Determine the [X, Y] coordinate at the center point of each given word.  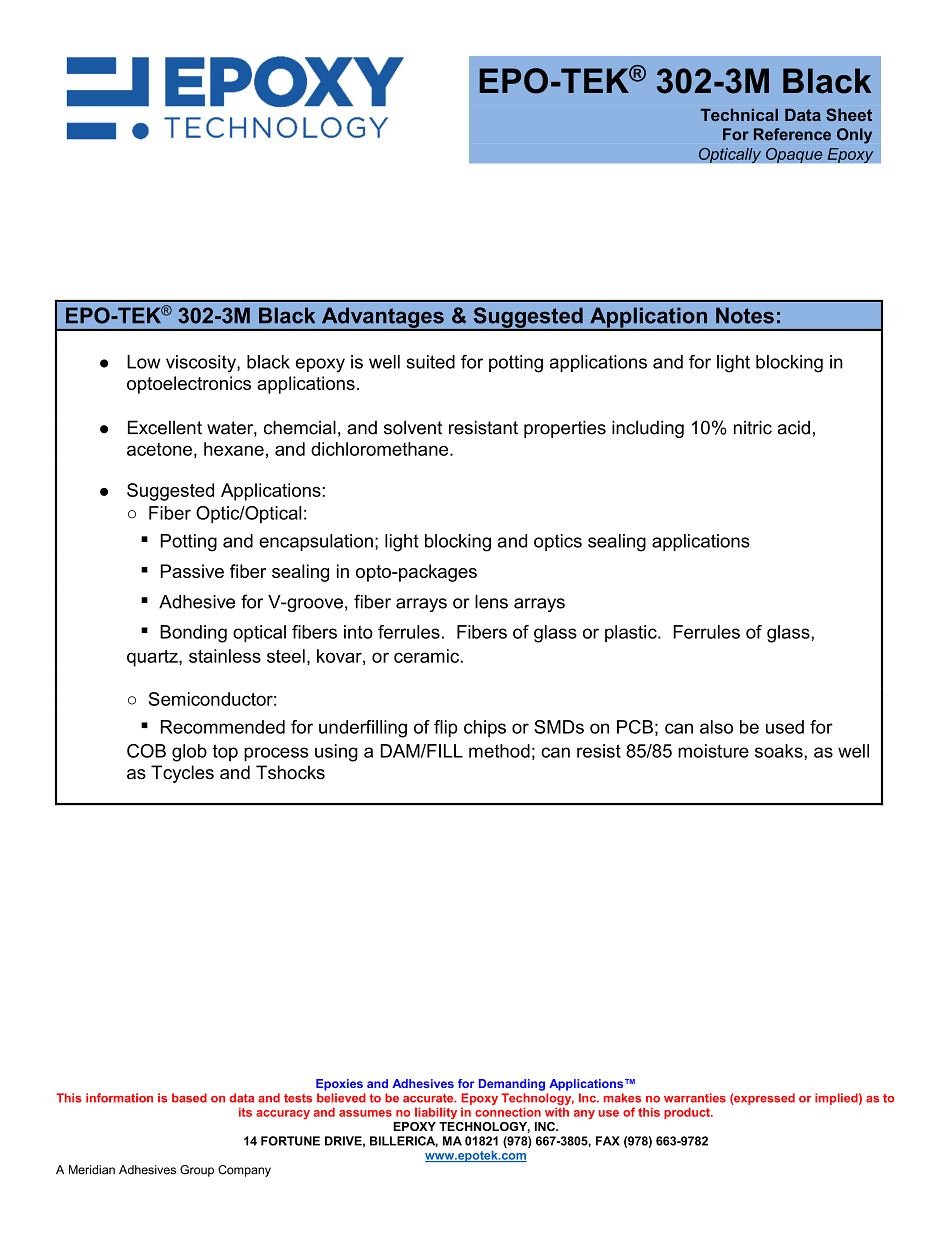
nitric [753, 427]
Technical [739, 114]
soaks [780, 751]
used [785, 727]
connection [508, 1112]
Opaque [794, 155]
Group [197, 1171]
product [688, 1113]
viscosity [202, 364]
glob [189, 753]
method [499, 751]
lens [491, 602]
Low [143, 362]
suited [430, 362]
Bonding [193, 634]
